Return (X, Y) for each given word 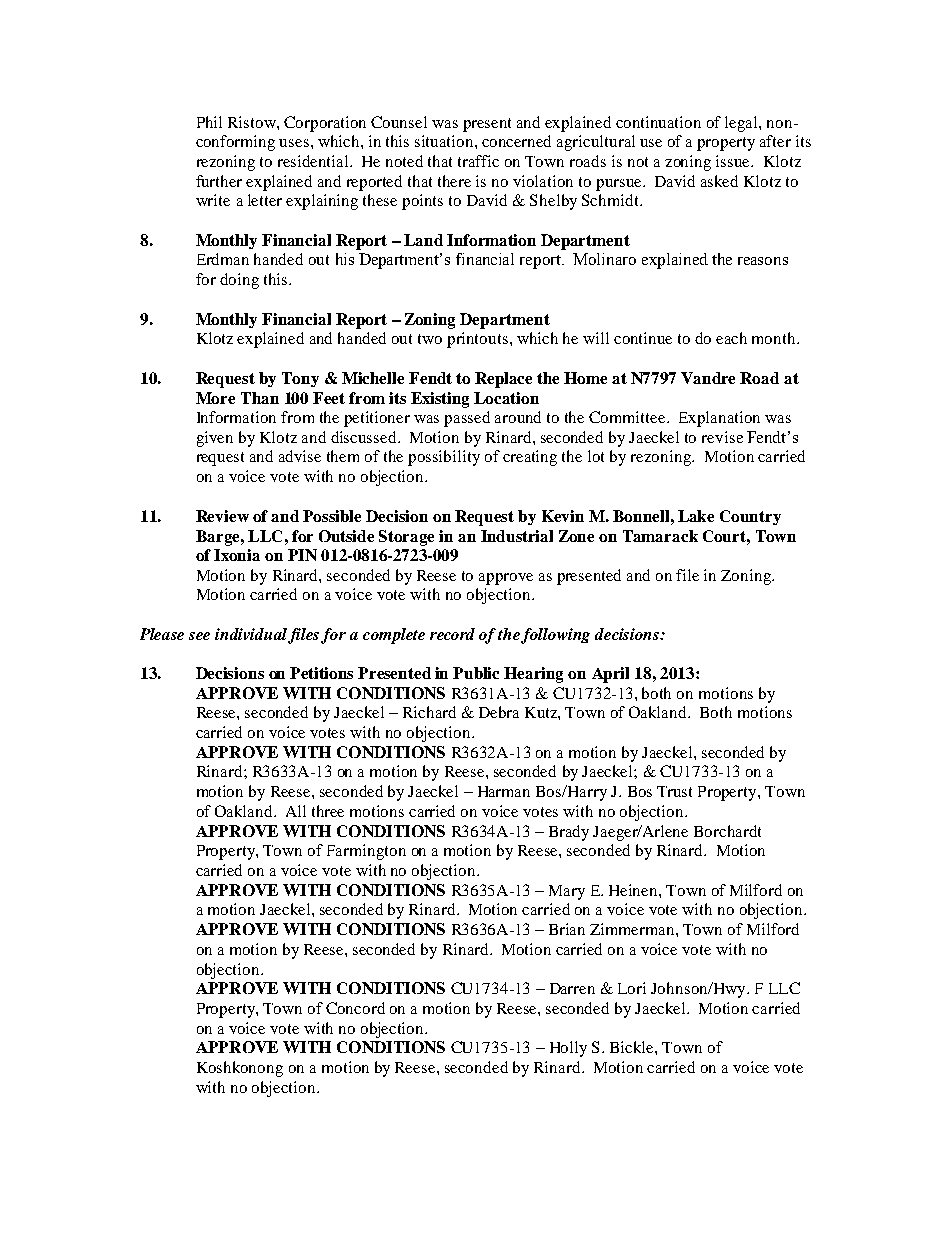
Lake (696, 516)
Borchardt (727, 831)
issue (734, 161)
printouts (479, 340)
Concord (355, 1008)
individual (252, 635)
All (296, 811)
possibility (444, 458)
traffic (478, 161)
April (610, 675)
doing (239, 281)
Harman (504, 791)
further (219, 181)
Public (476, 673)
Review (222, 516)
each (731, 338)
